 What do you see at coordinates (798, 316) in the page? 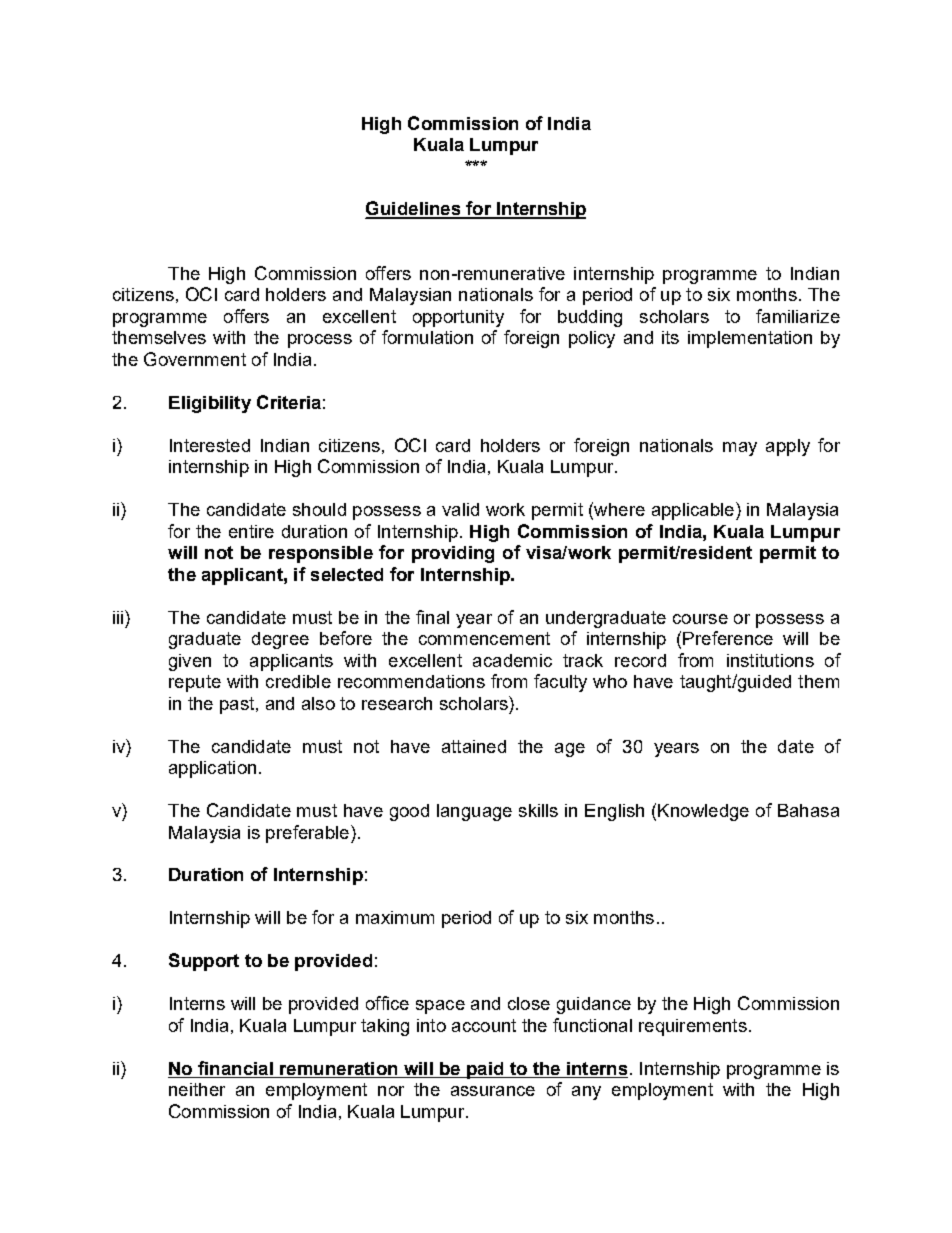
I see `familiarize` at bounding box center [798, 316].
